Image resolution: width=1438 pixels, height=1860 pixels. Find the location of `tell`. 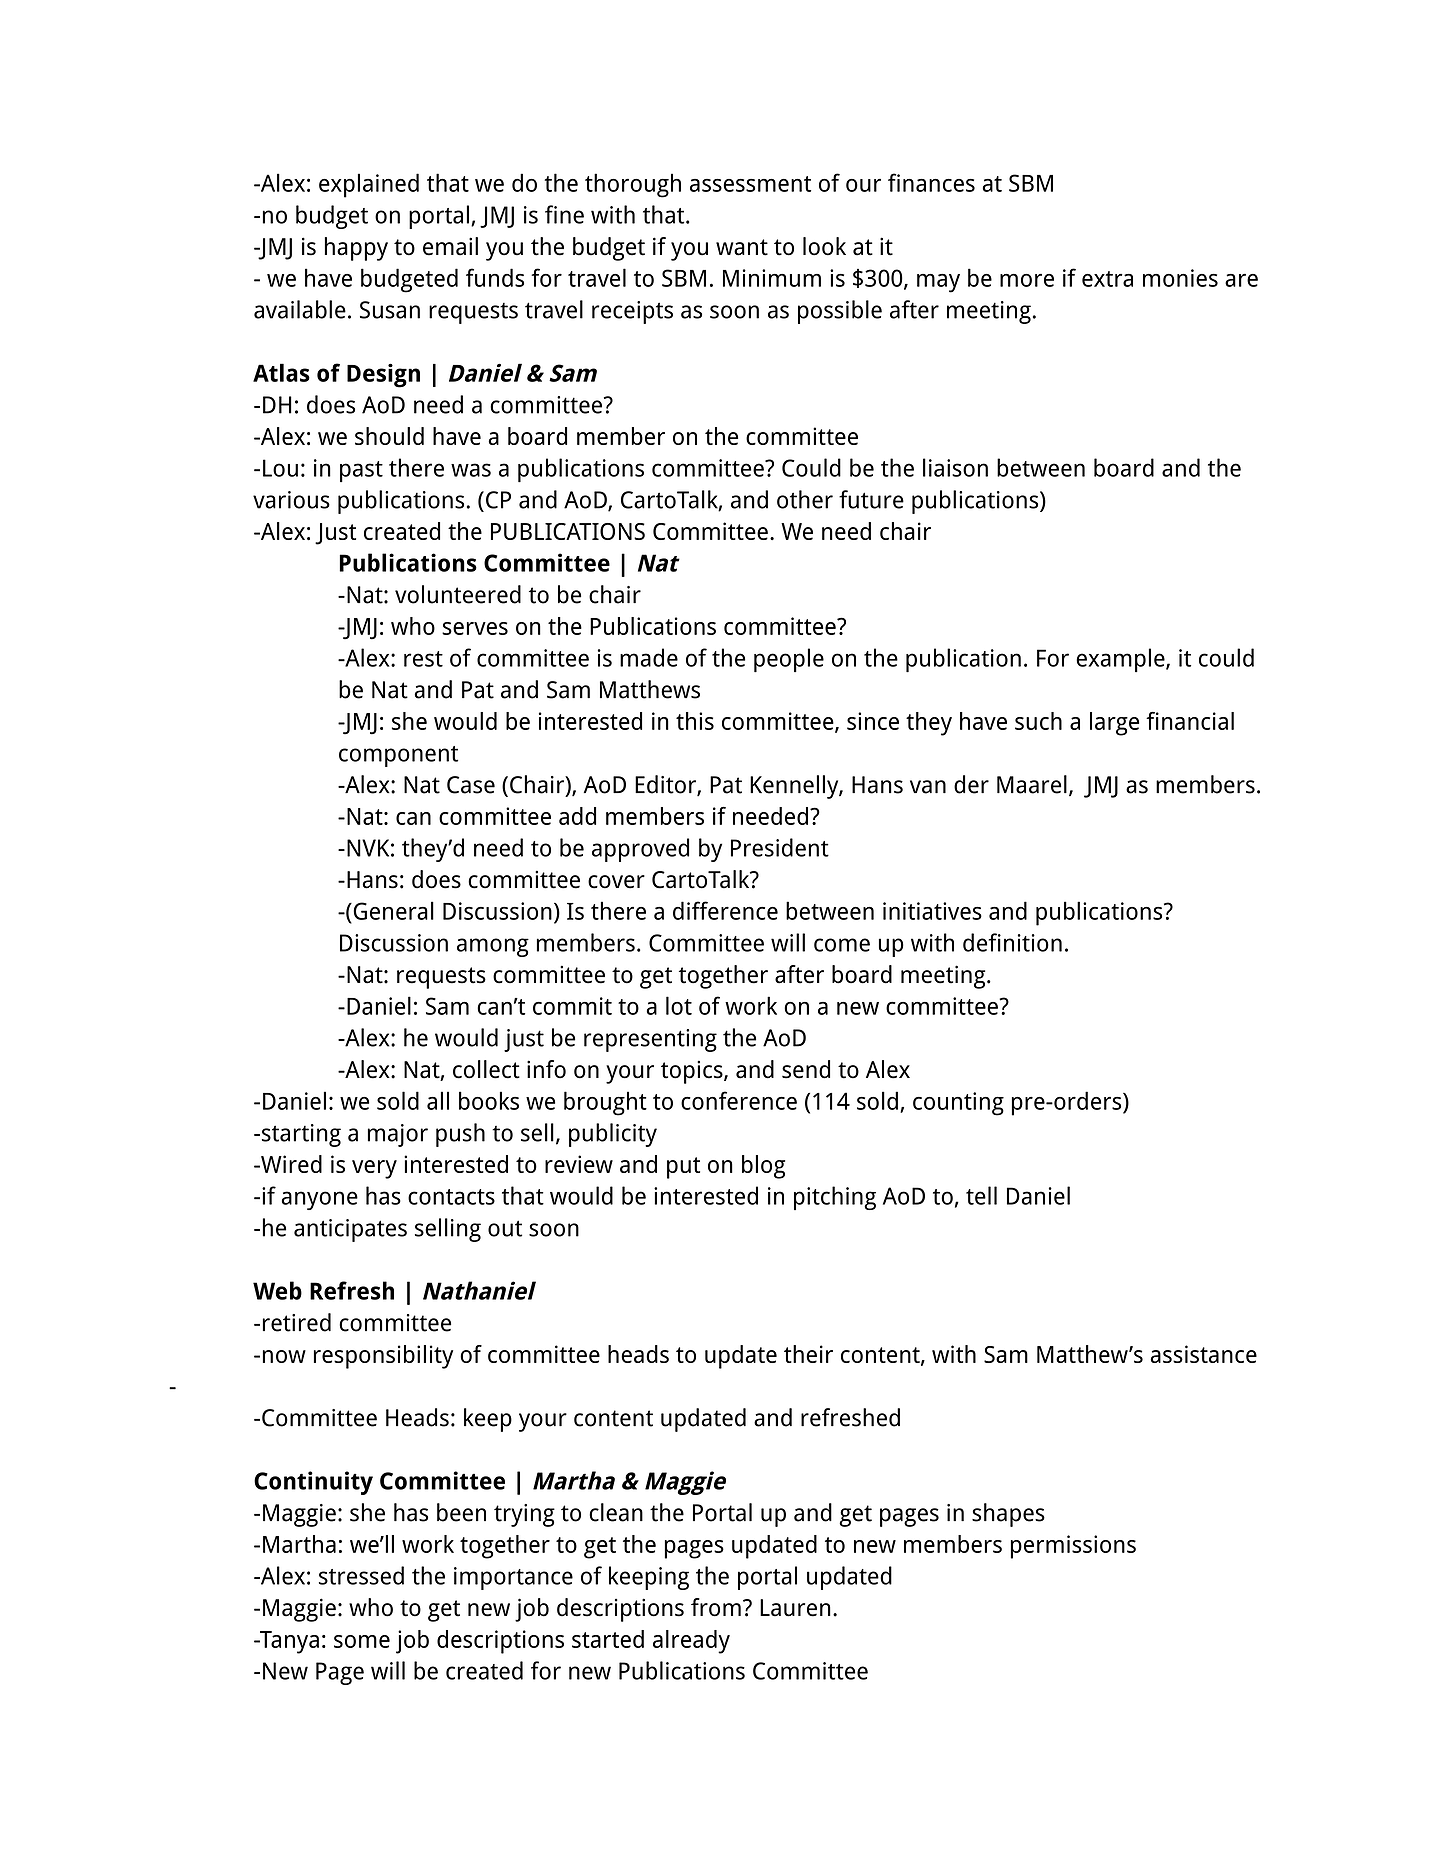

tell is located at coordinates (981, 1195).
